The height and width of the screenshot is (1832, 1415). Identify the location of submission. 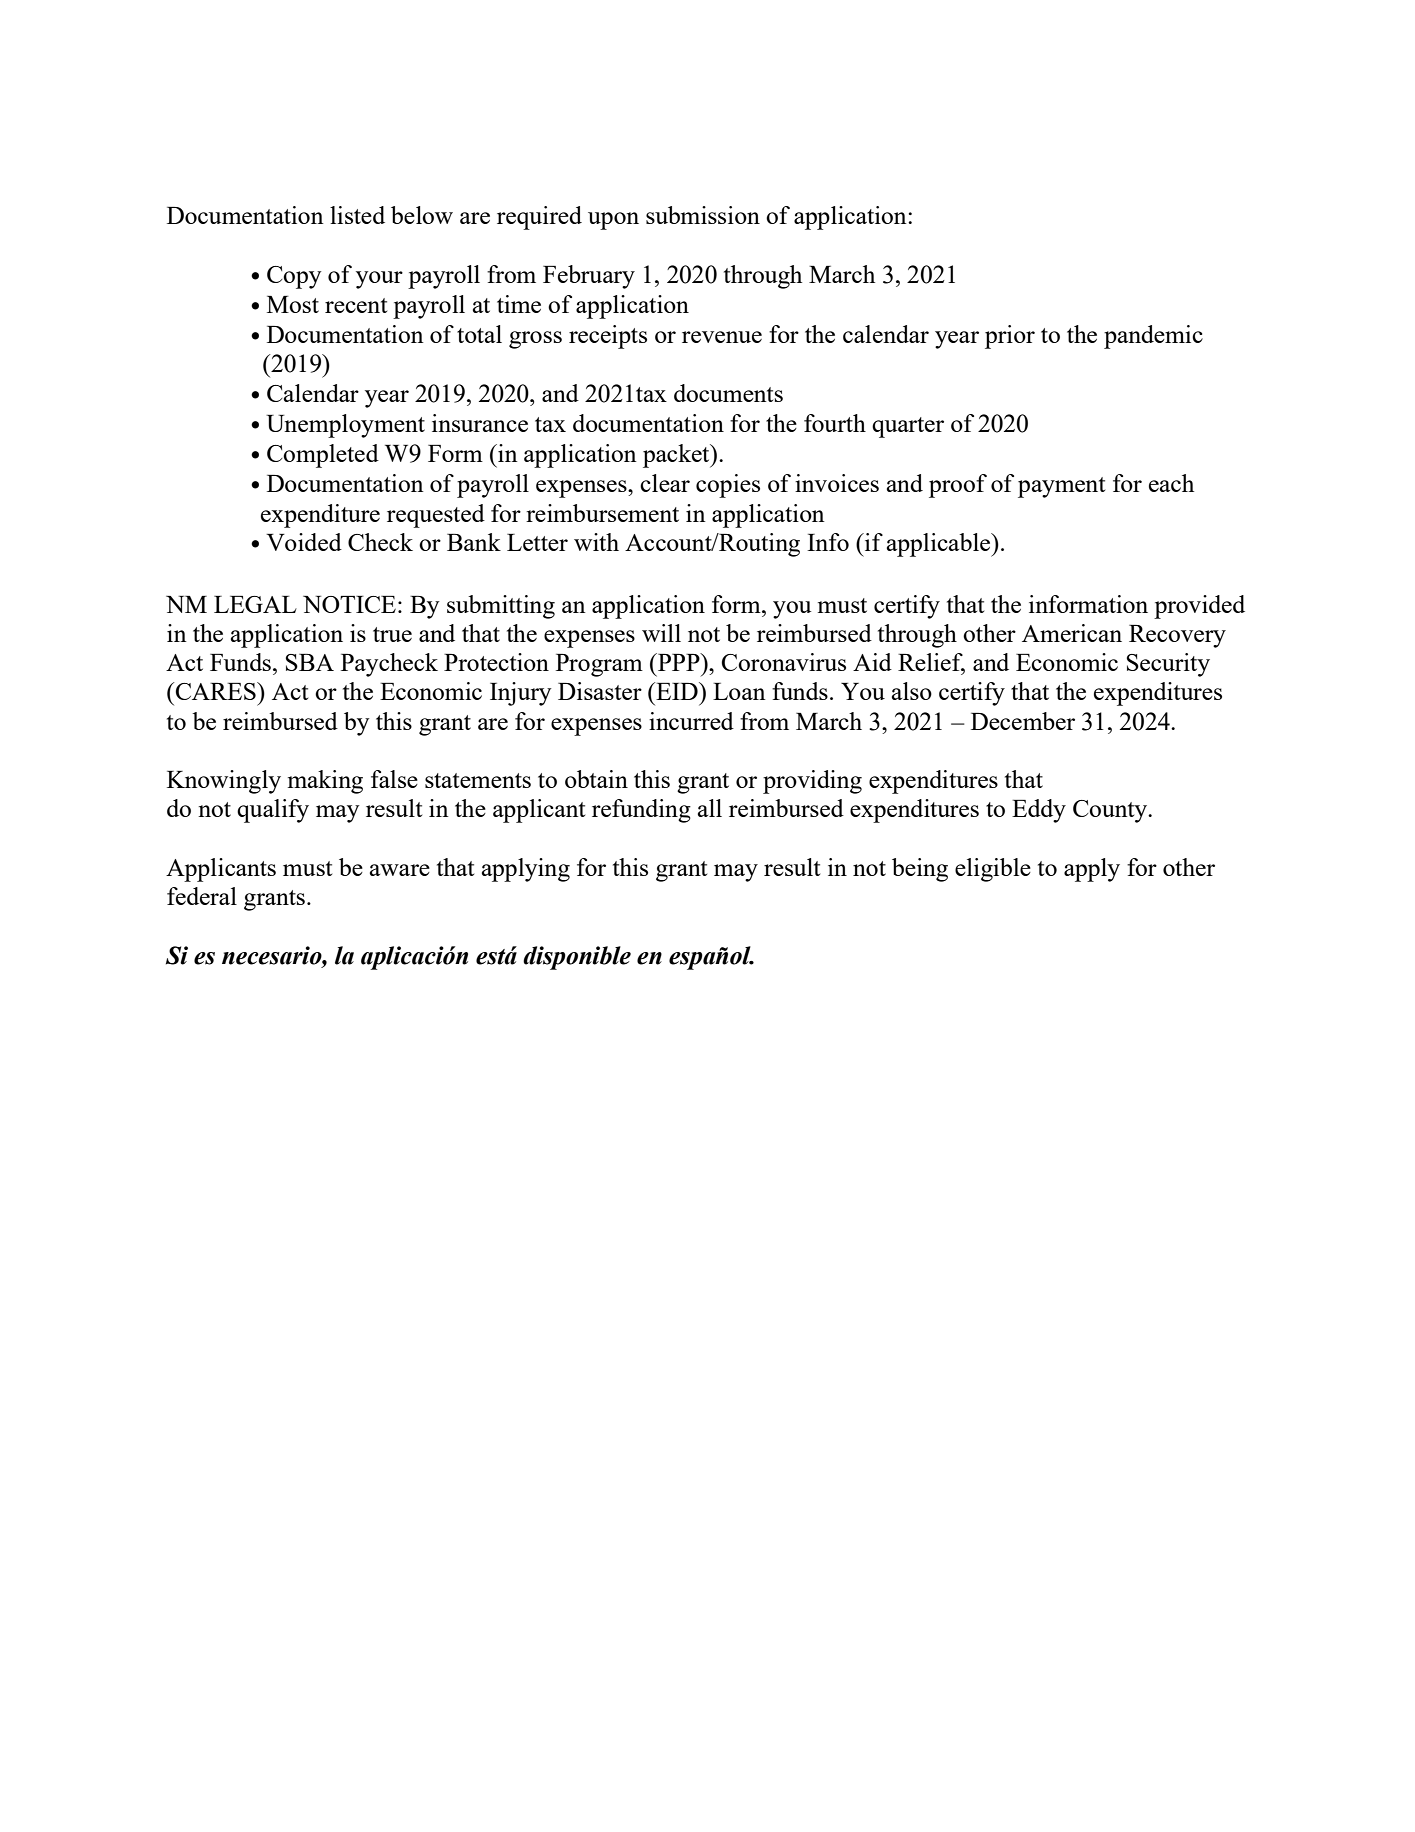
(703, 215).
